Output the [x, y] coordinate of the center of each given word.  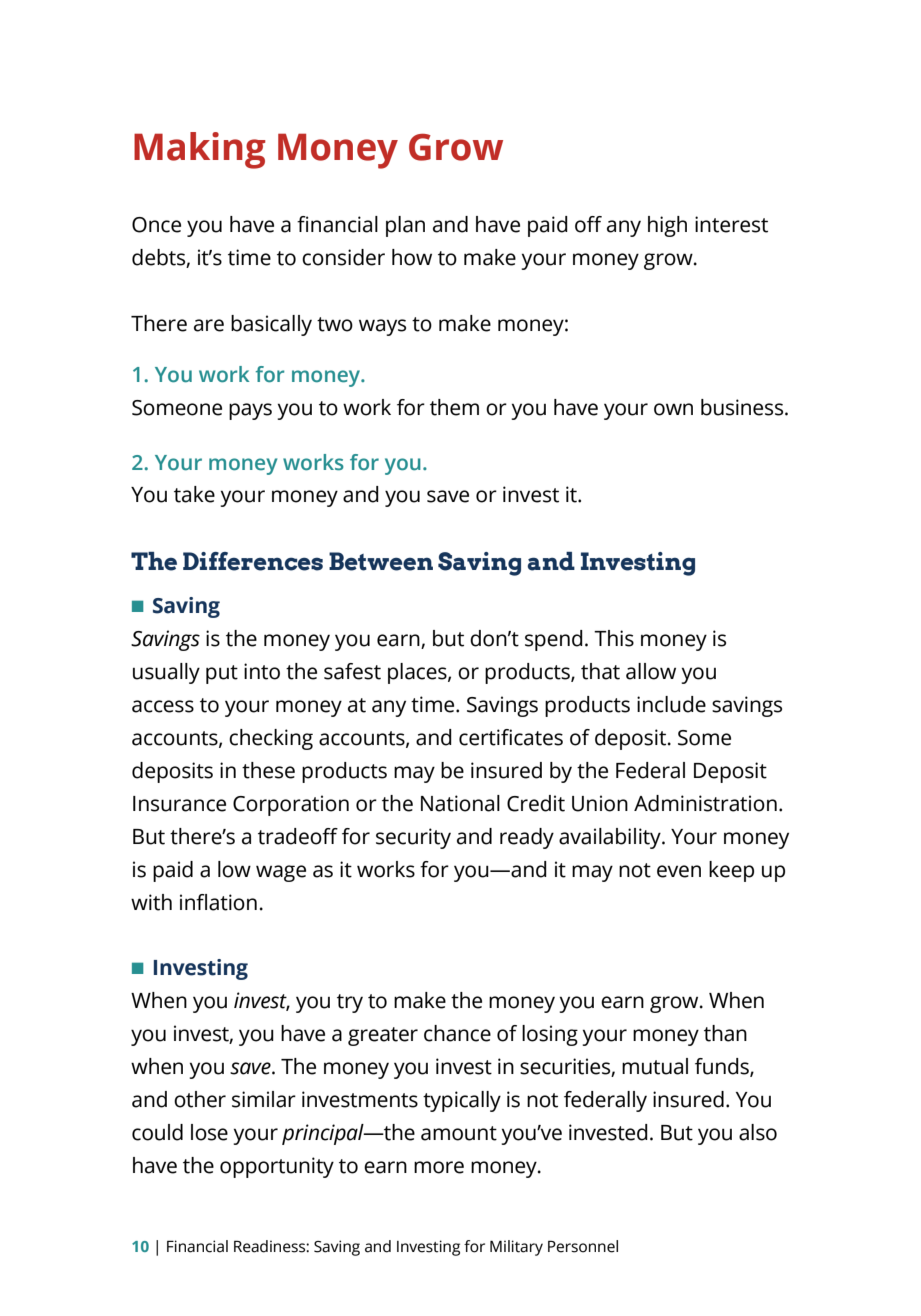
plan [405, 226]
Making [200, 150]
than [725, 1033]
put [222, 674]
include [671, 704]
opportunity [277, 1167]
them [454, 407]
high [667, 226]
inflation [218, 902]
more [439, 1167]
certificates [511, 737]
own [673, 409]
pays [250, 411]
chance [457, 1033]
